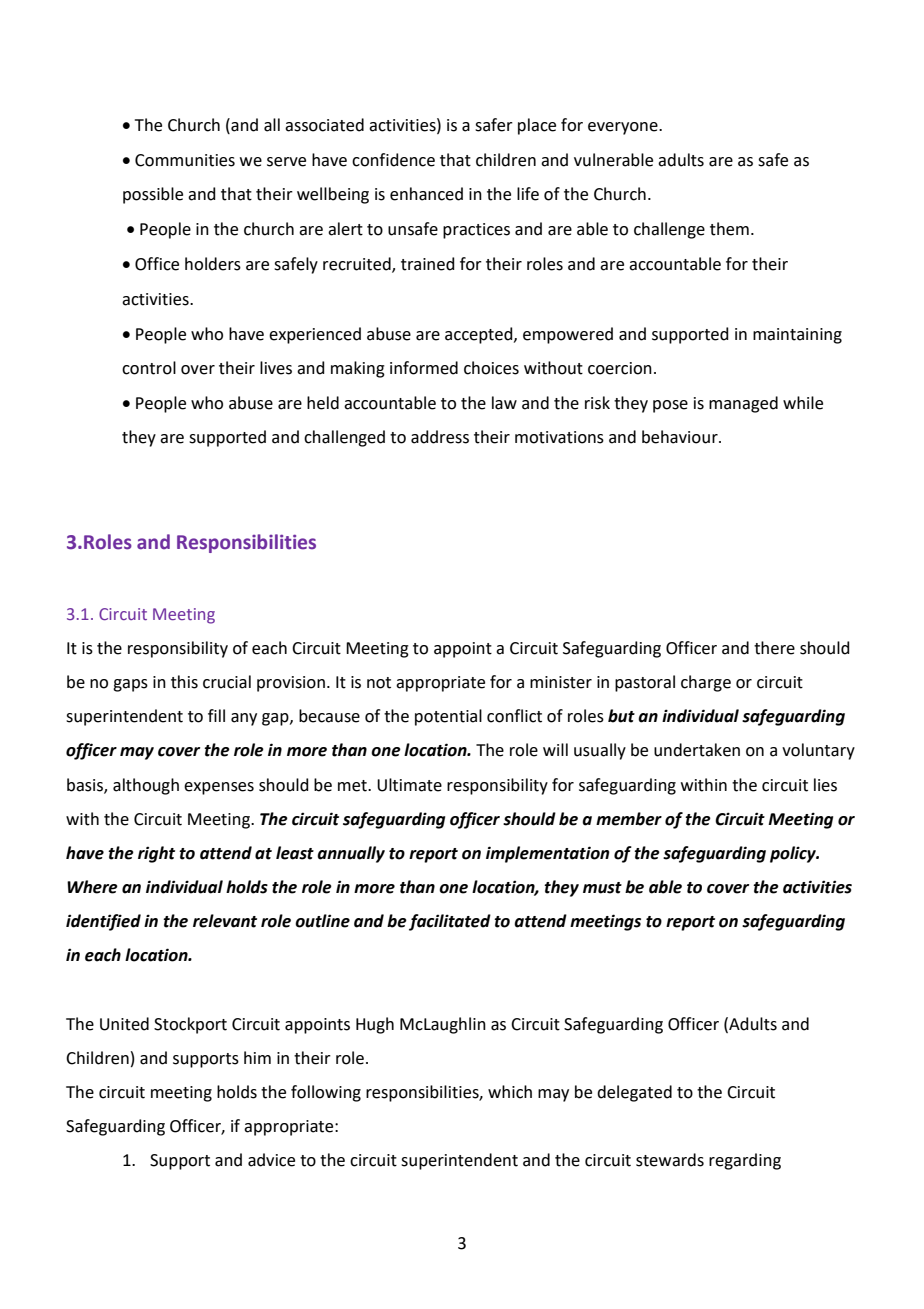  I want to click on enhanced, so click(426, 194).
